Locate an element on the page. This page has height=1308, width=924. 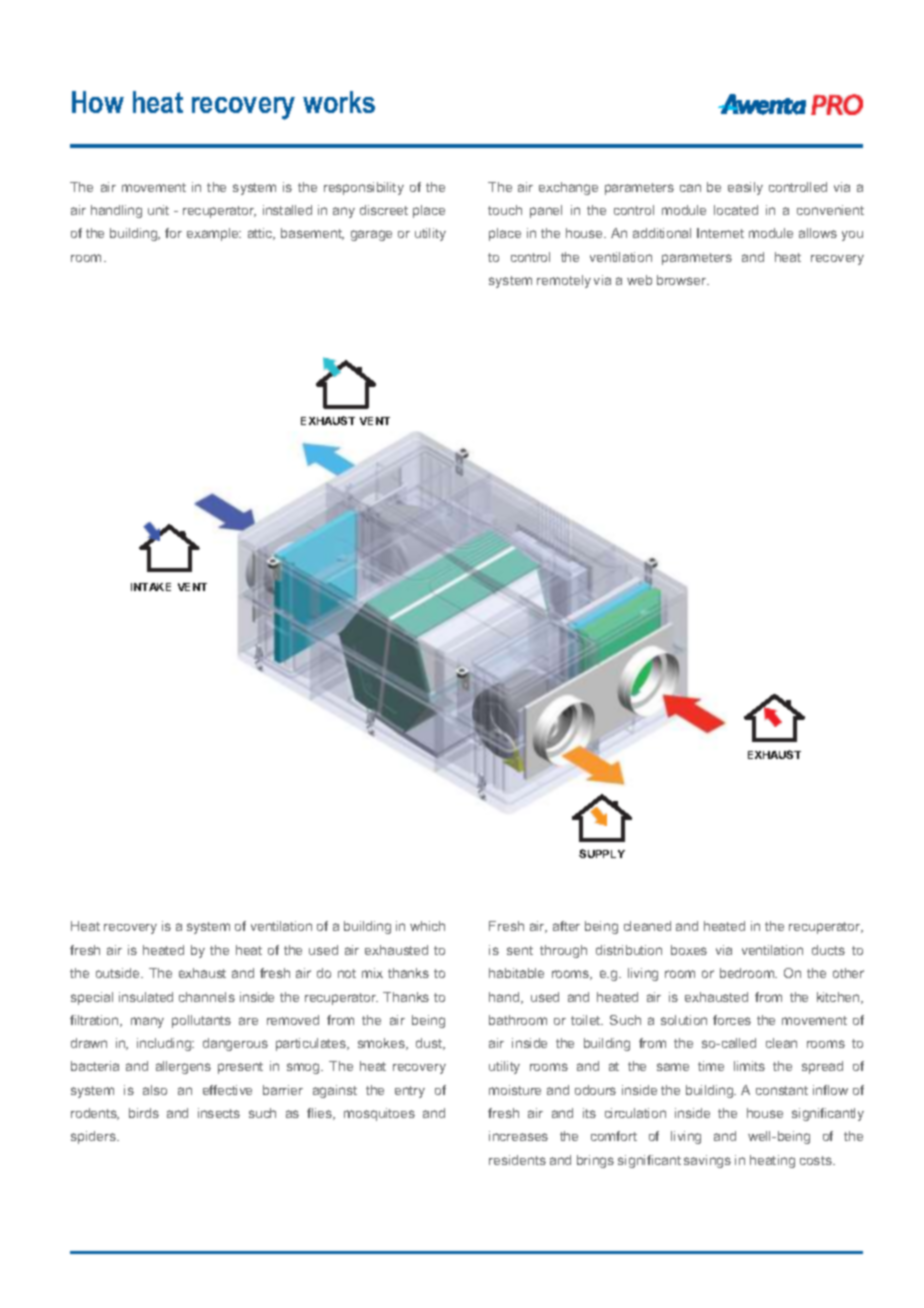
easily is located at coordinates (745, 188).
